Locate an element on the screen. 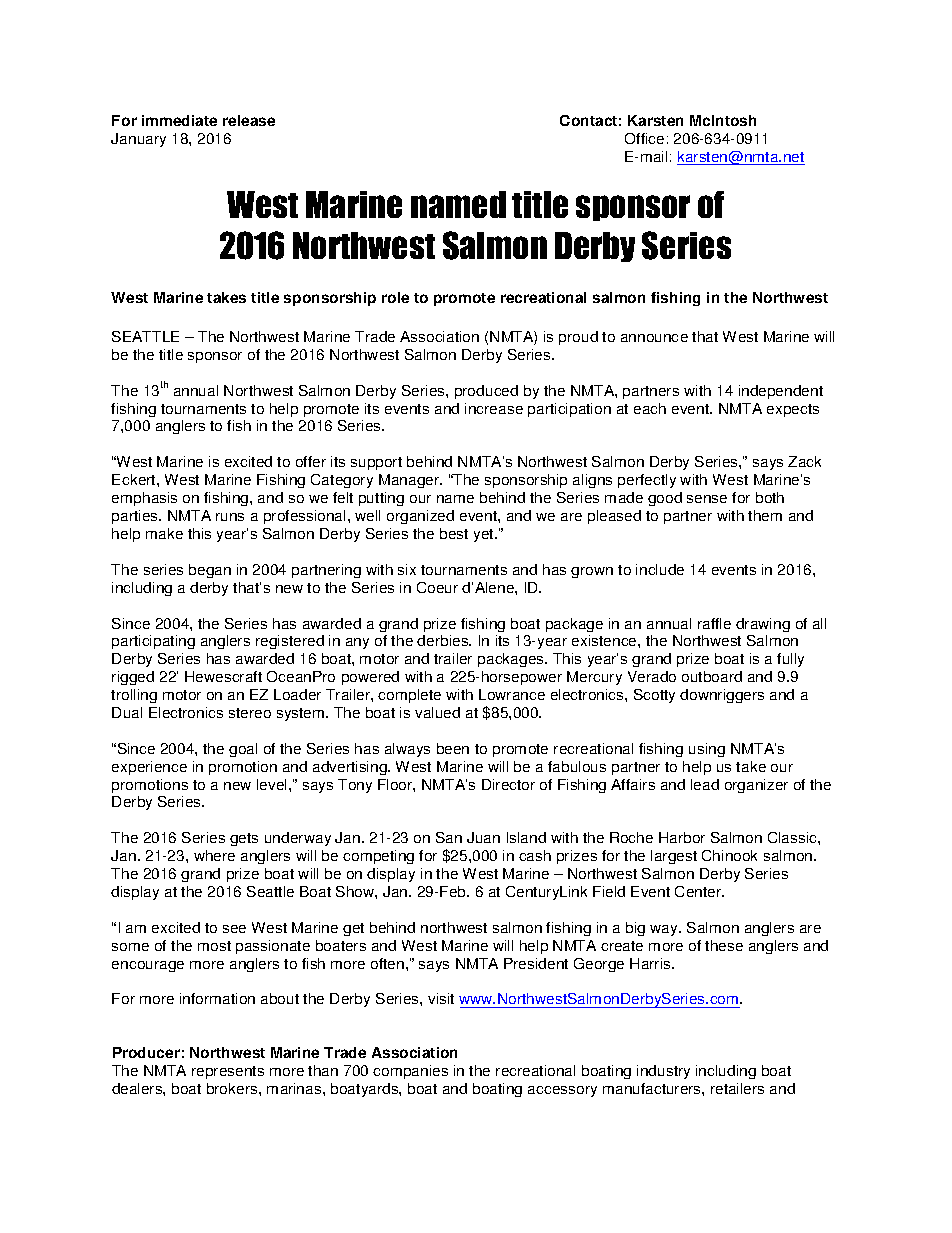 The image size is (952, 1233). announce is located at coordinates (654, 338).
